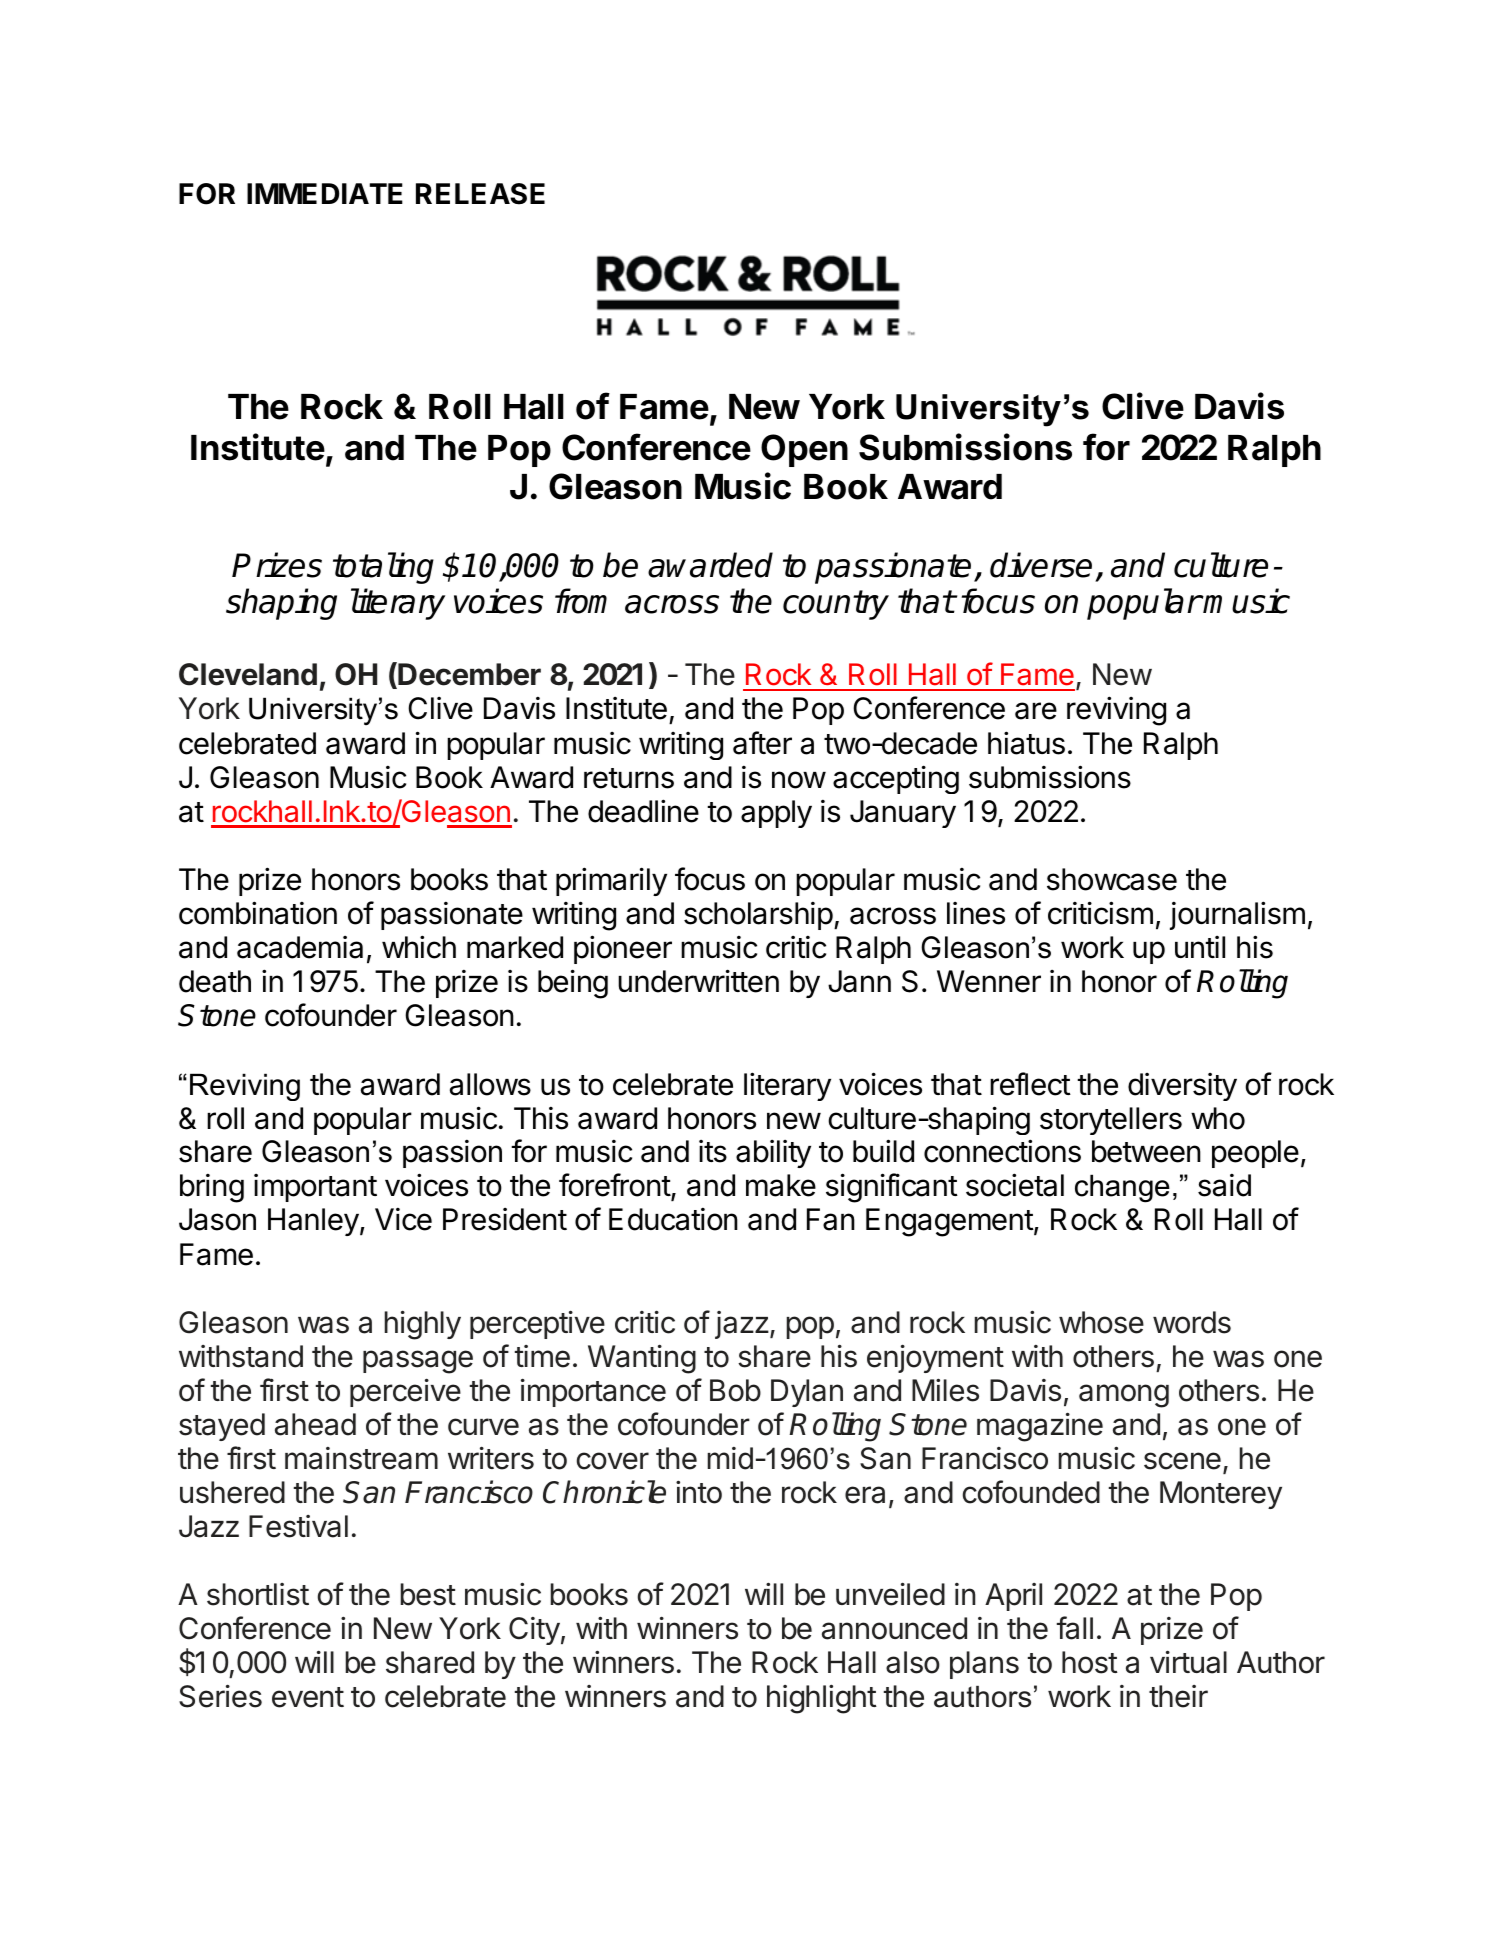 The image size is (1512, 1956). I want to click on IMMEDIATE, so click(325, 193).
